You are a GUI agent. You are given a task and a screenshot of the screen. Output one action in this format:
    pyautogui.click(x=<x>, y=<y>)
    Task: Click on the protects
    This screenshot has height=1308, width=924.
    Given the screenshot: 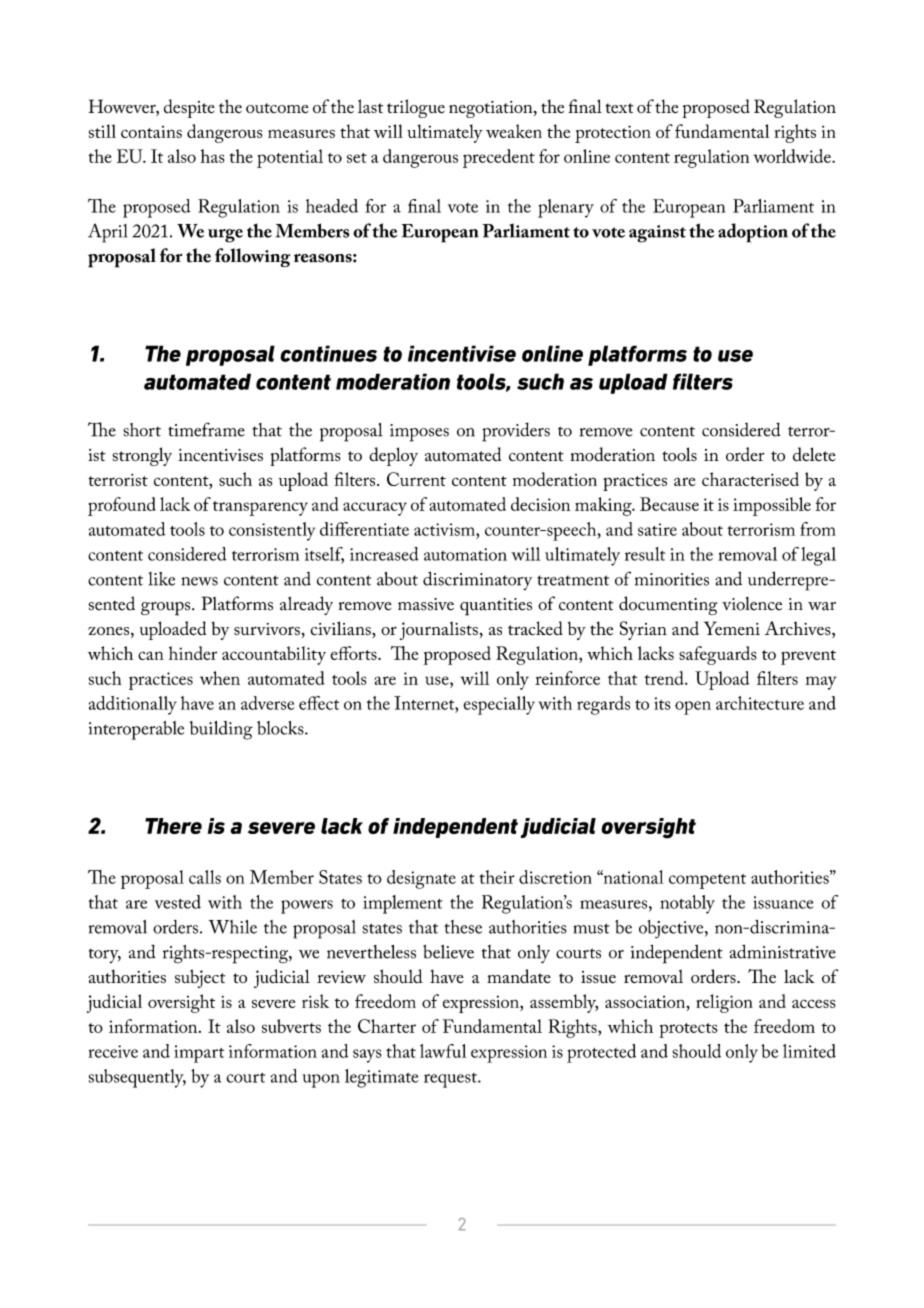 What is the action you would take?
    pyautogui.click(x=688, y=1030)
